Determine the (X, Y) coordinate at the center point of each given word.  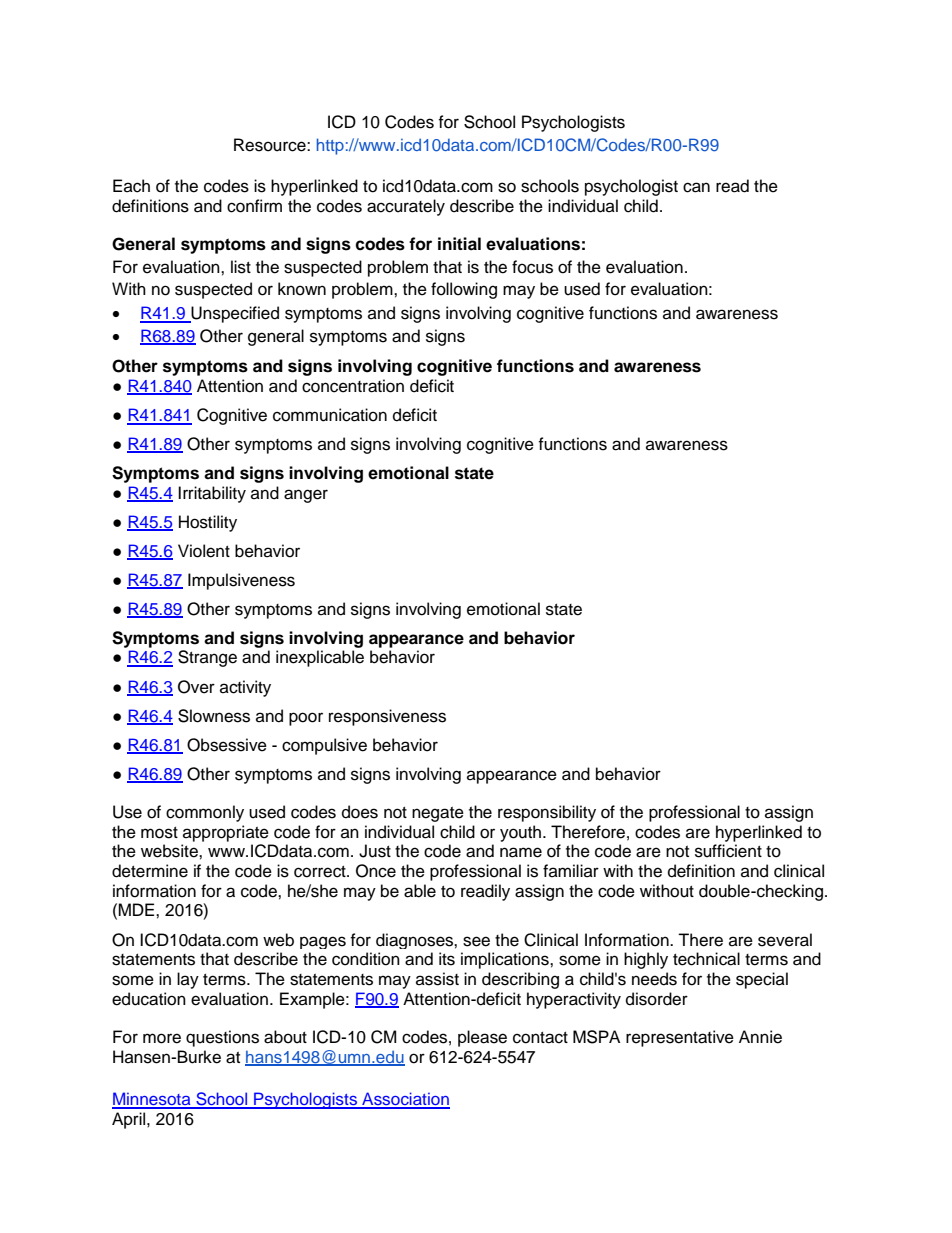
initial (459, 244)
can (696, 187)
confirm (254, 206)
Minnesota (152, 1100)
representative (680, 1038)
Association (405, 1100)
